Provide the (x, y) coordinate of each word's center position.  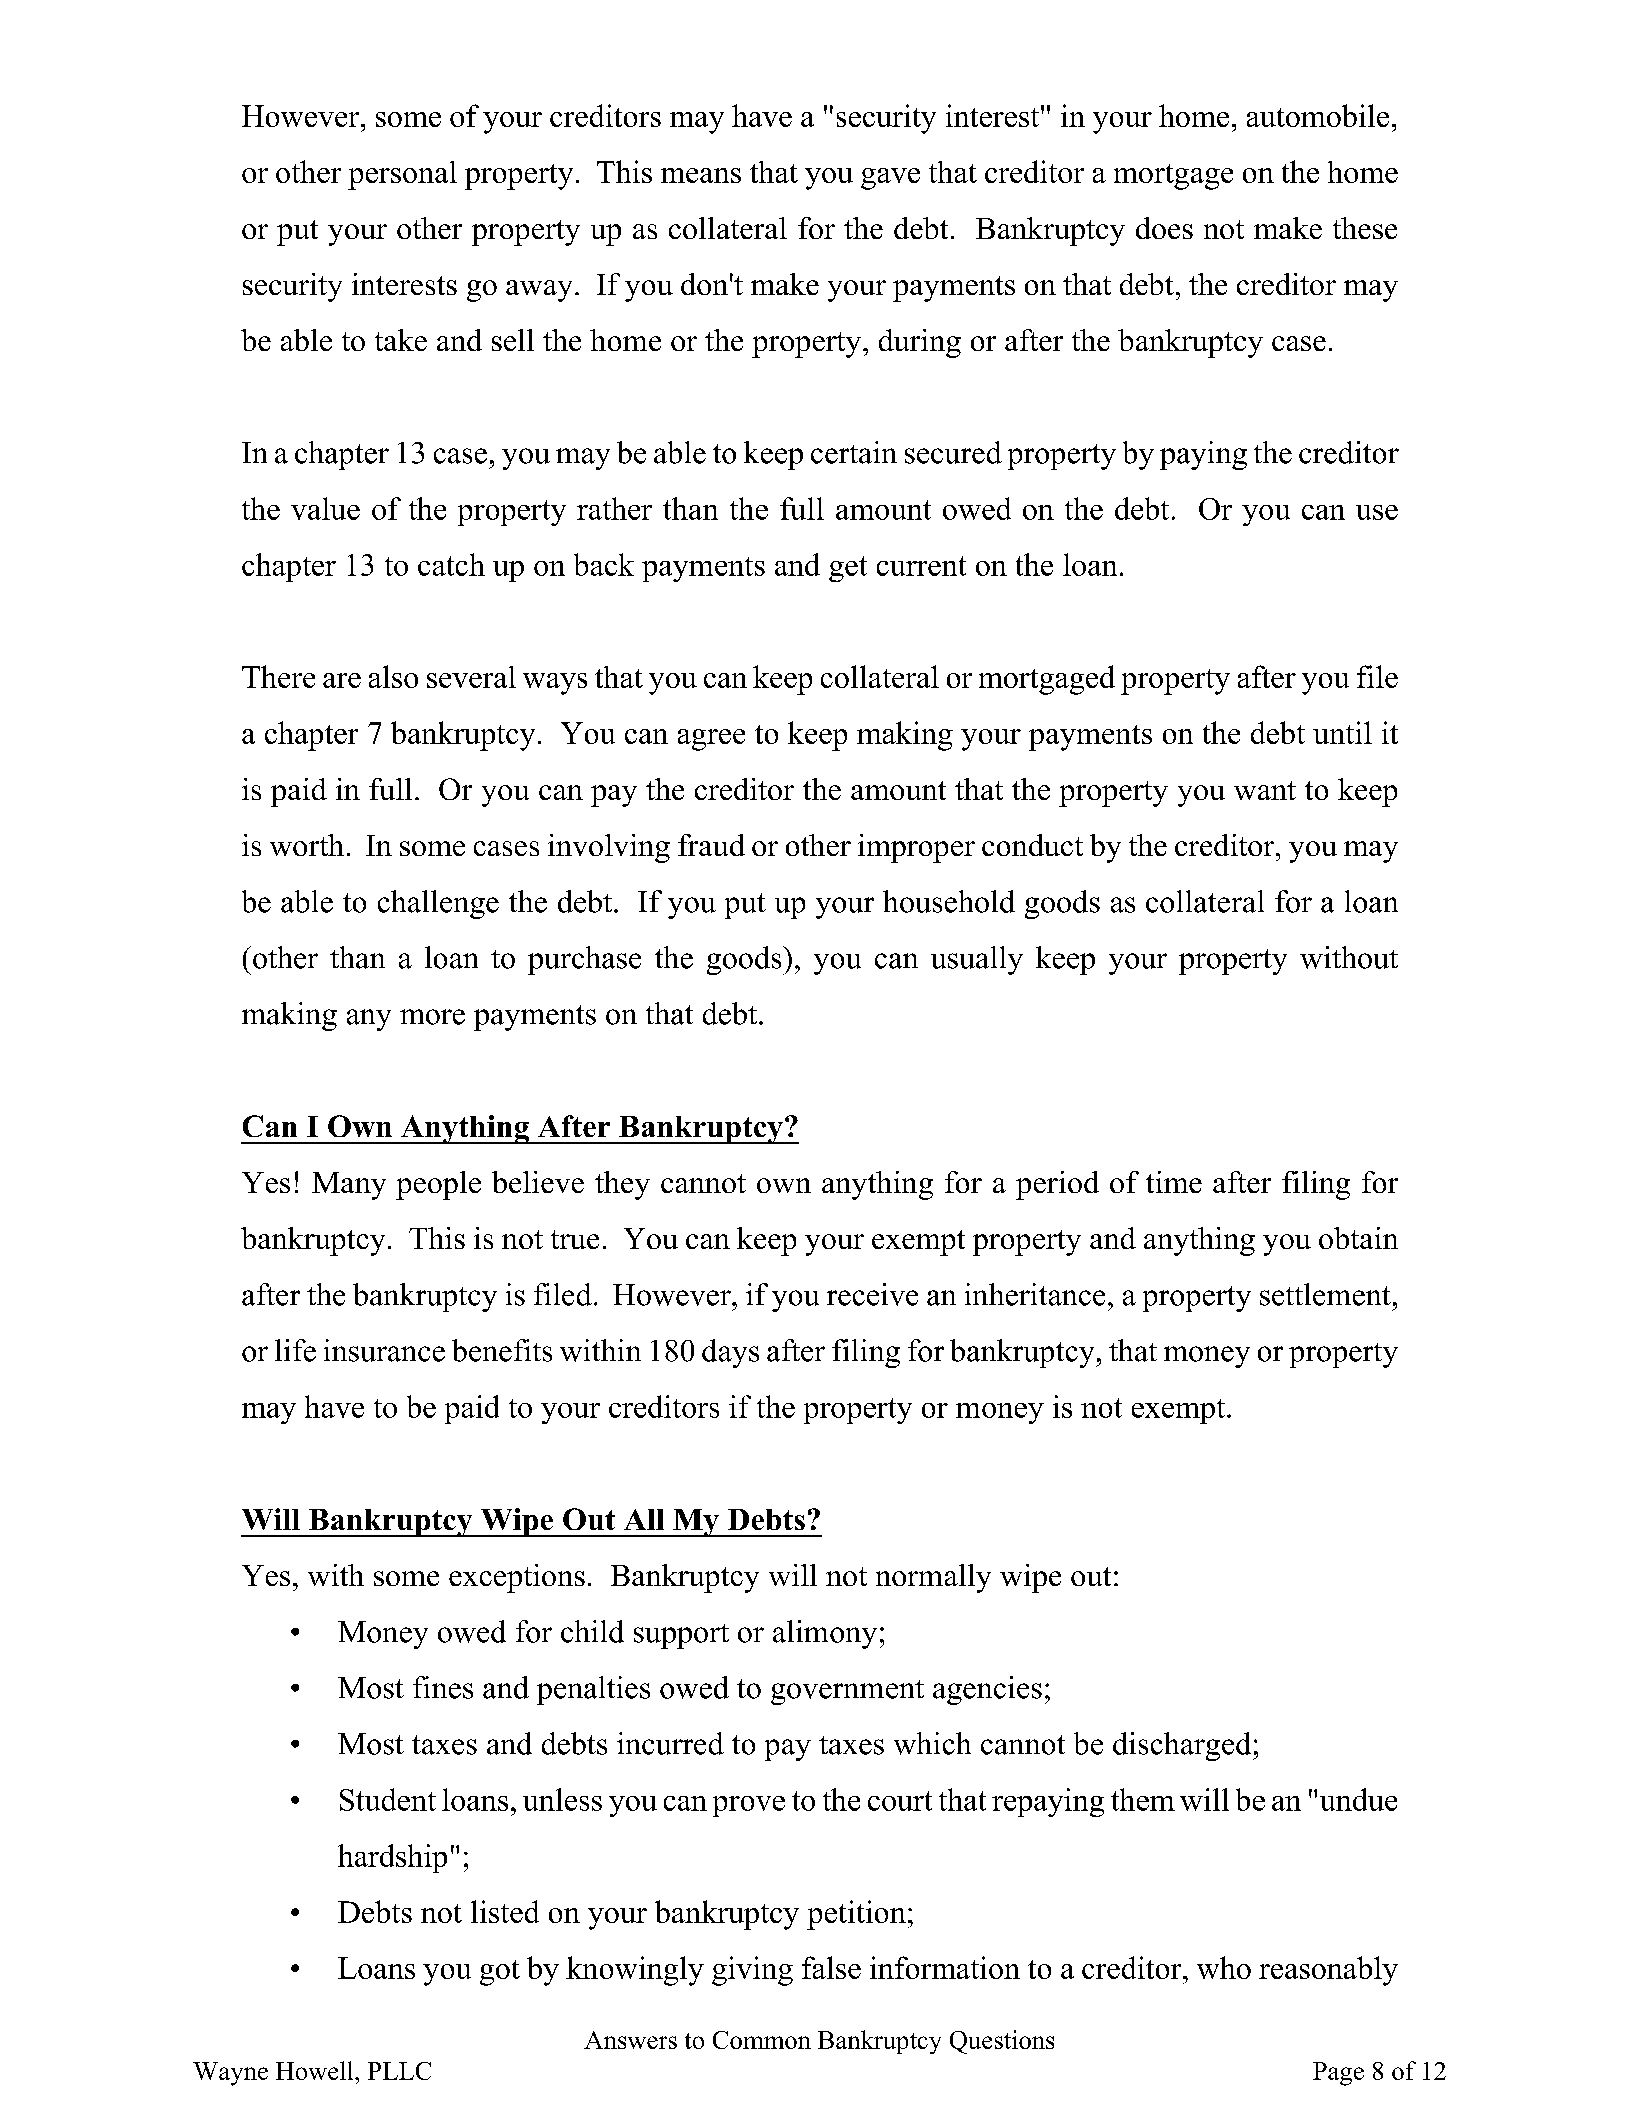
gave (890, 179)
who (1224, 1967)
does (1164, 228)
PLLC (399, 2071)
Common (762, 2040)
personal (402, 175)
